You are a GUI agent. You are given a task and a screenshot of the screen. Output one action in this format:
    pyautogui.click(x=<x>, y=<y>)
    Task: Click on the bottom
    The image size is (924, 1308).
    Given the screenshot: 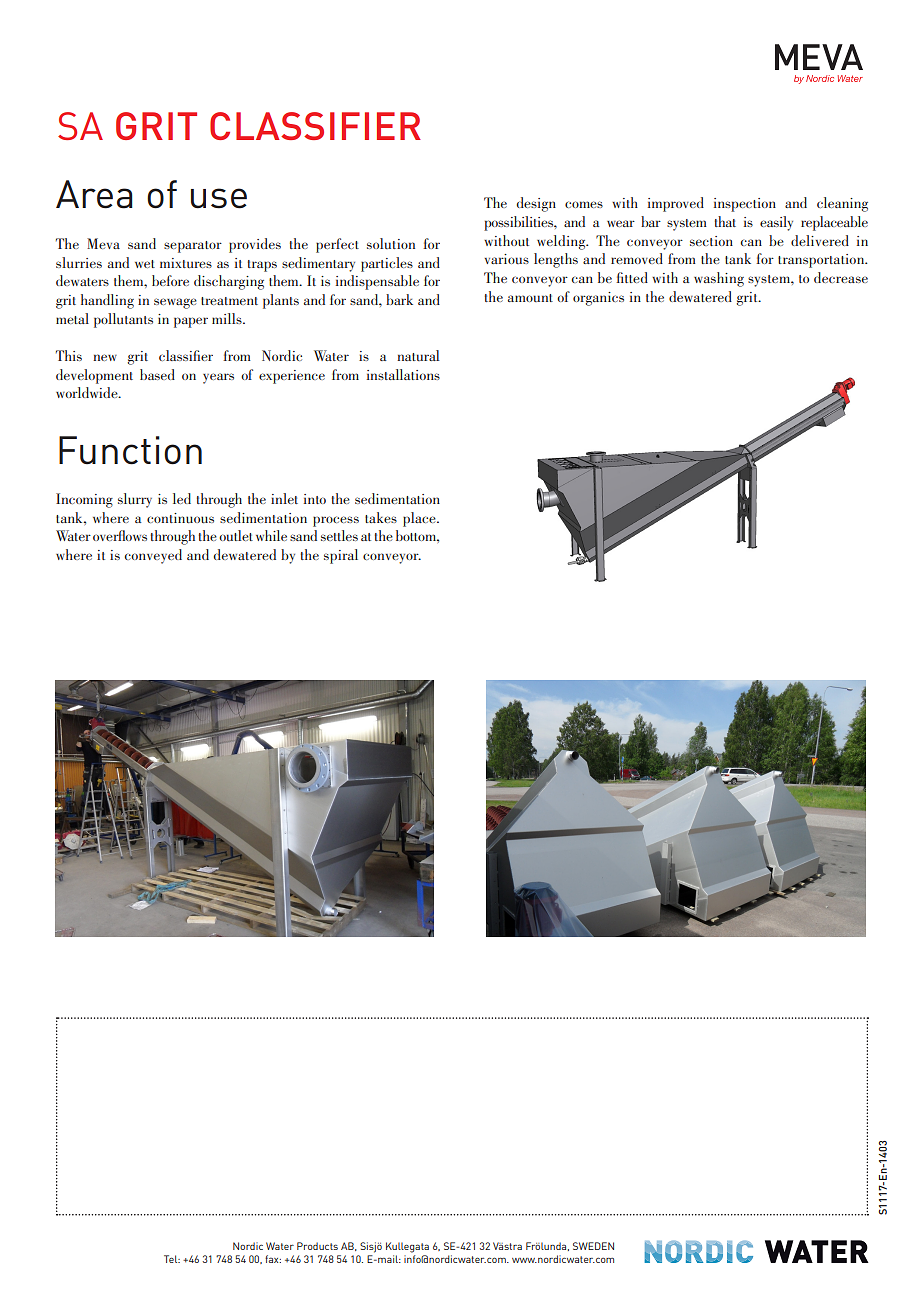 What is the action you would take?
    pyautogui.click(x=417, y=535)
